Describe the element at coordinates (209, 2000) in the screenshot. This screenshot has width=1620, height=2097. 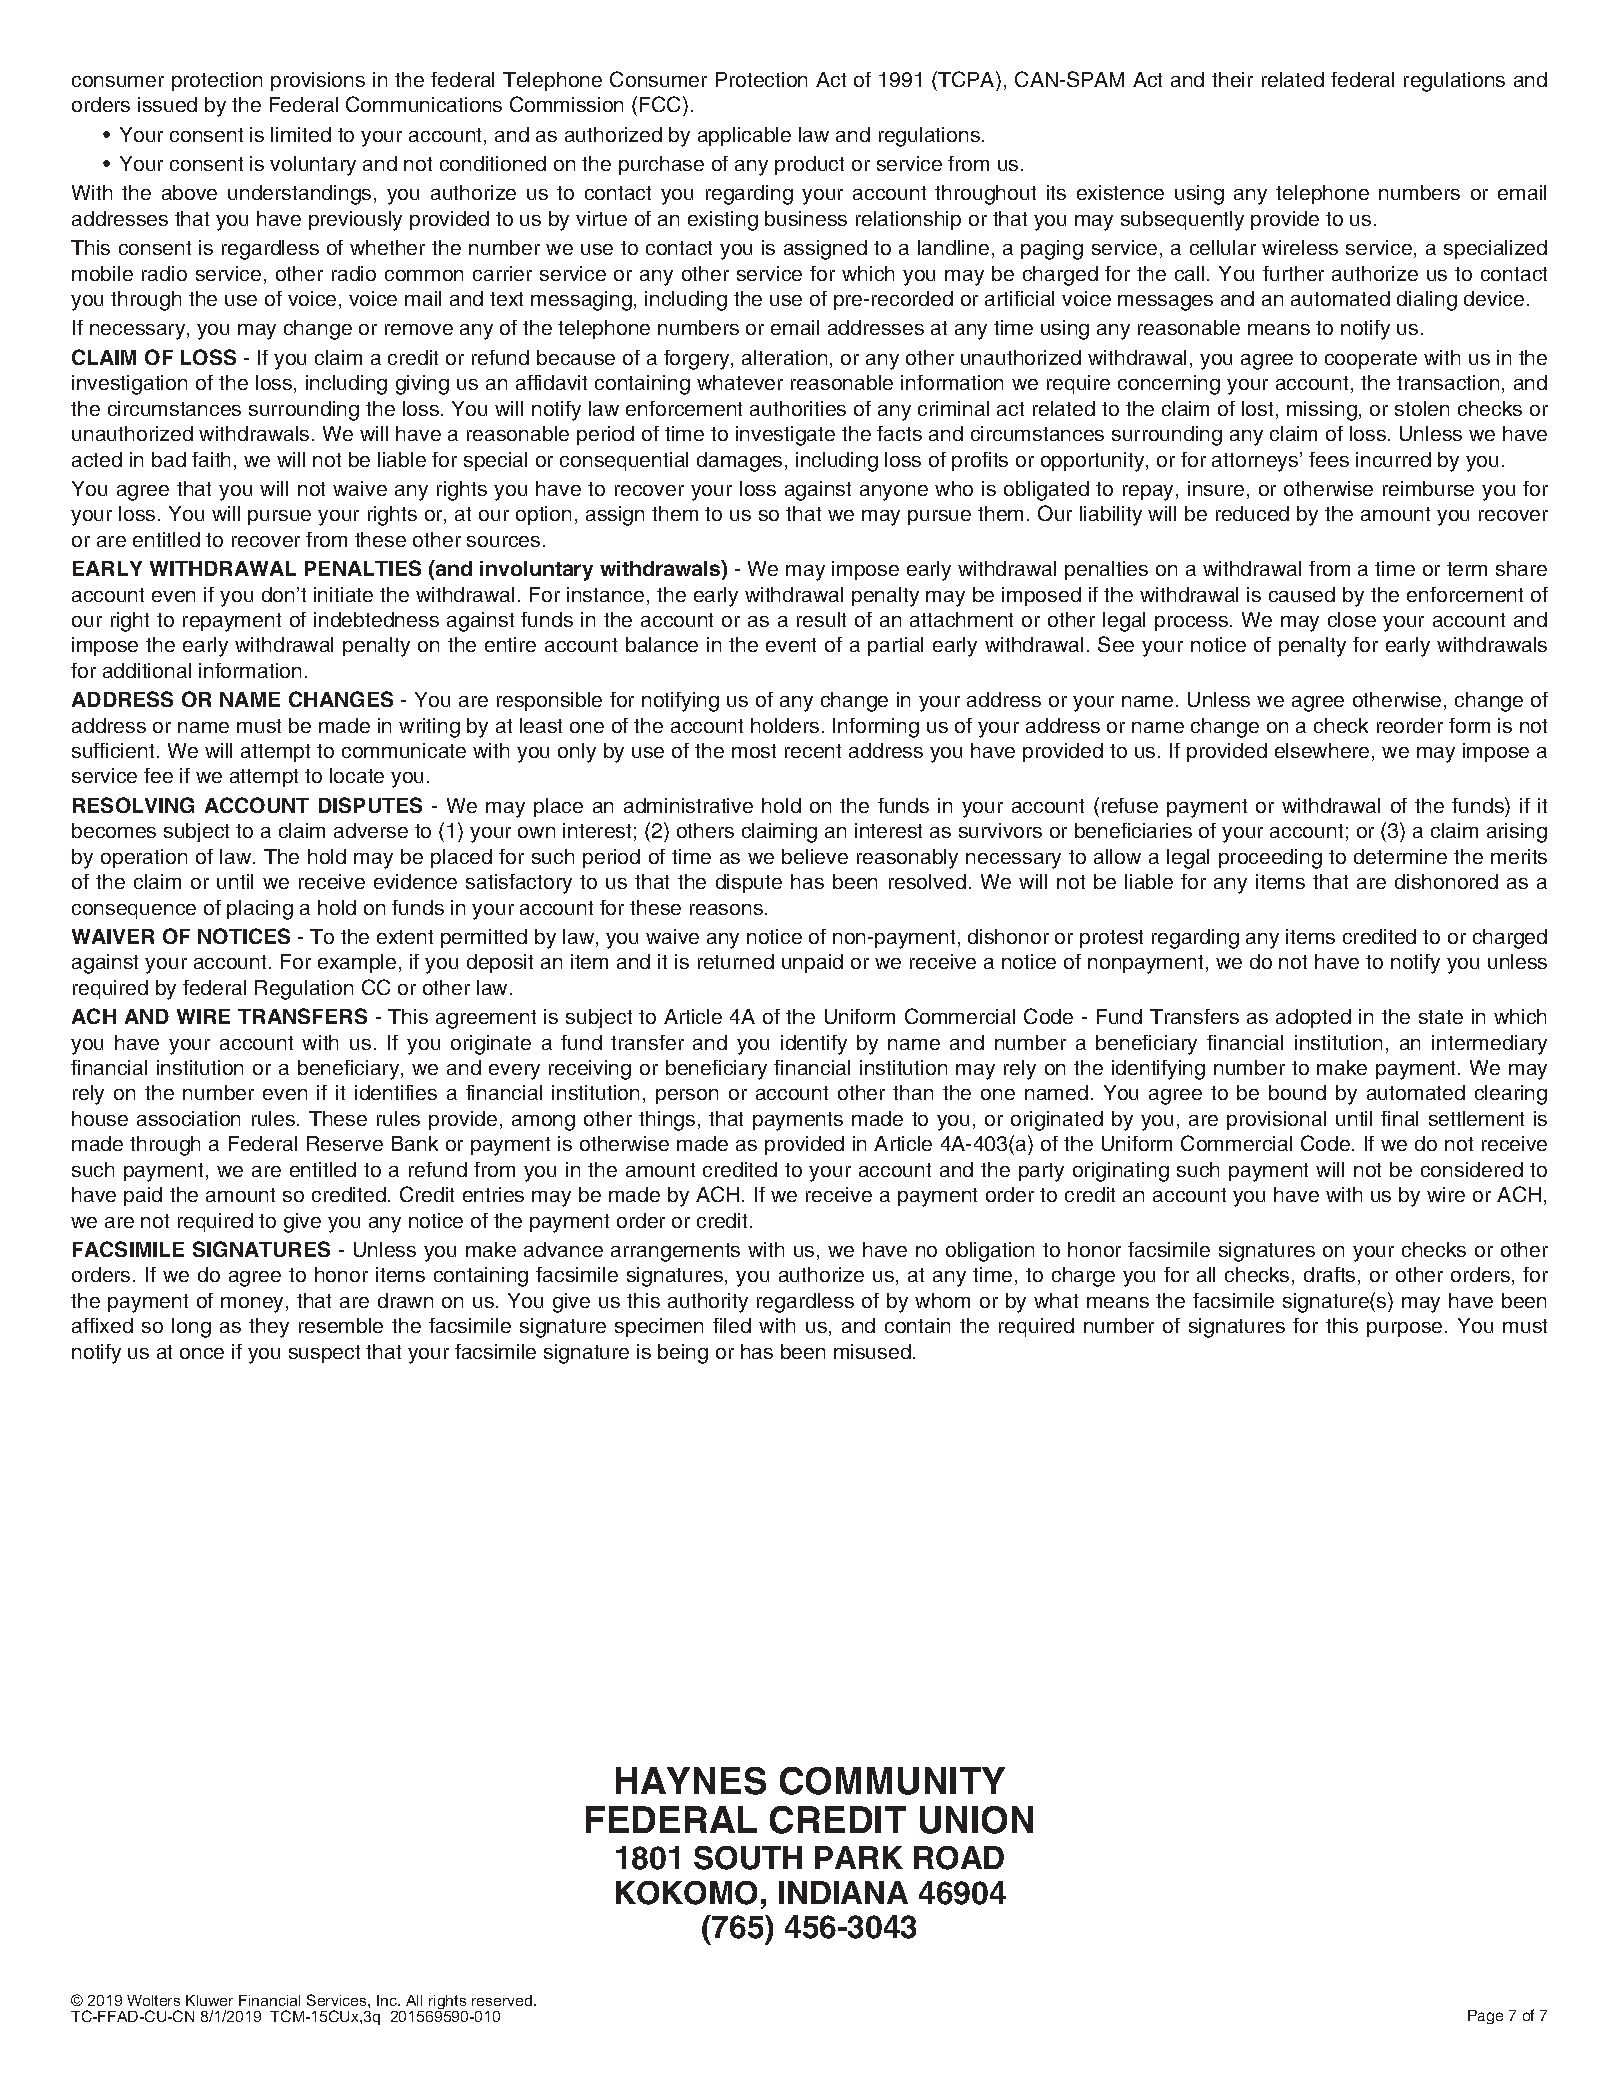
I see `Kluwer` at that location.
